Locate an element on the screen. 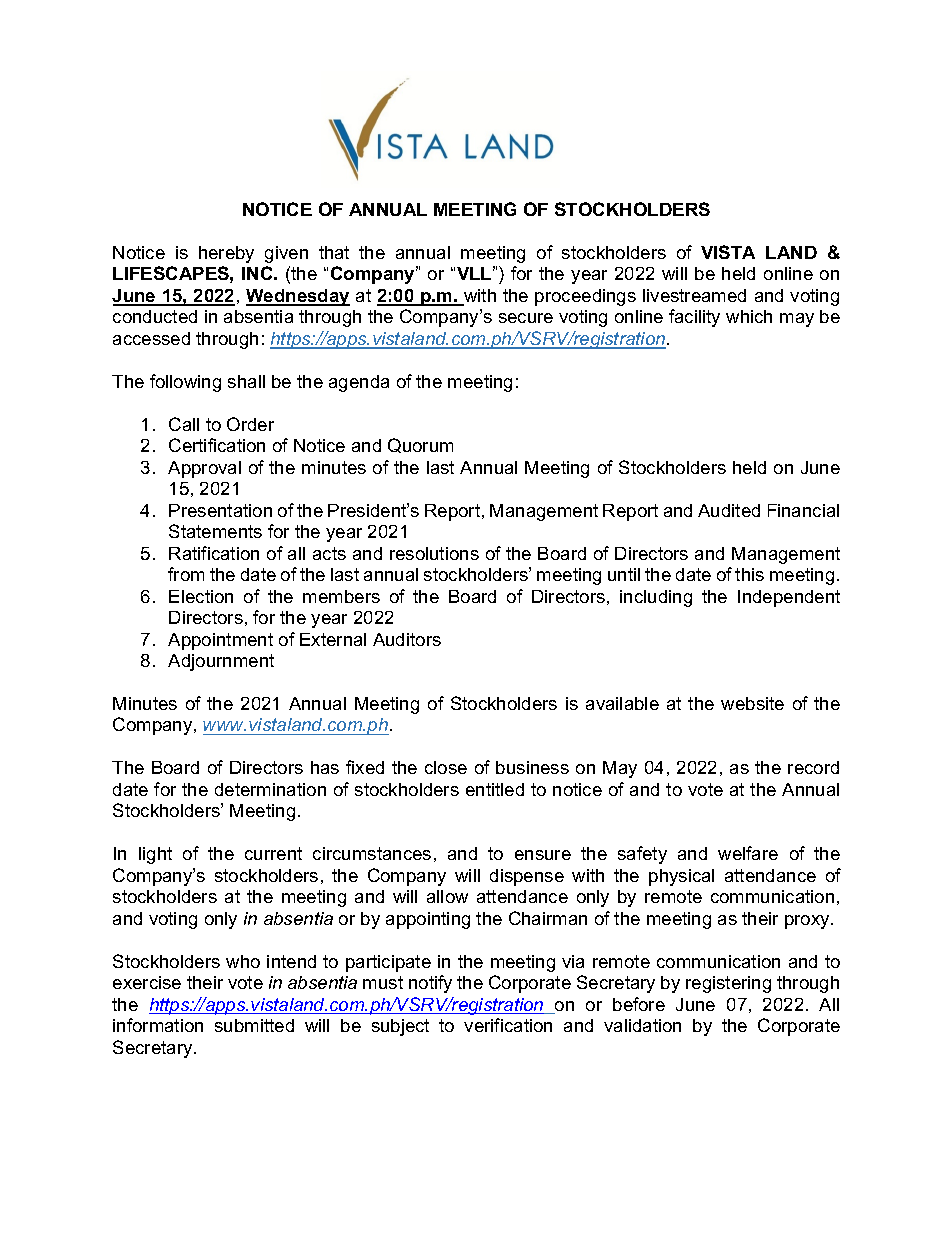  resolutions is located at coordinates (434, 553).
